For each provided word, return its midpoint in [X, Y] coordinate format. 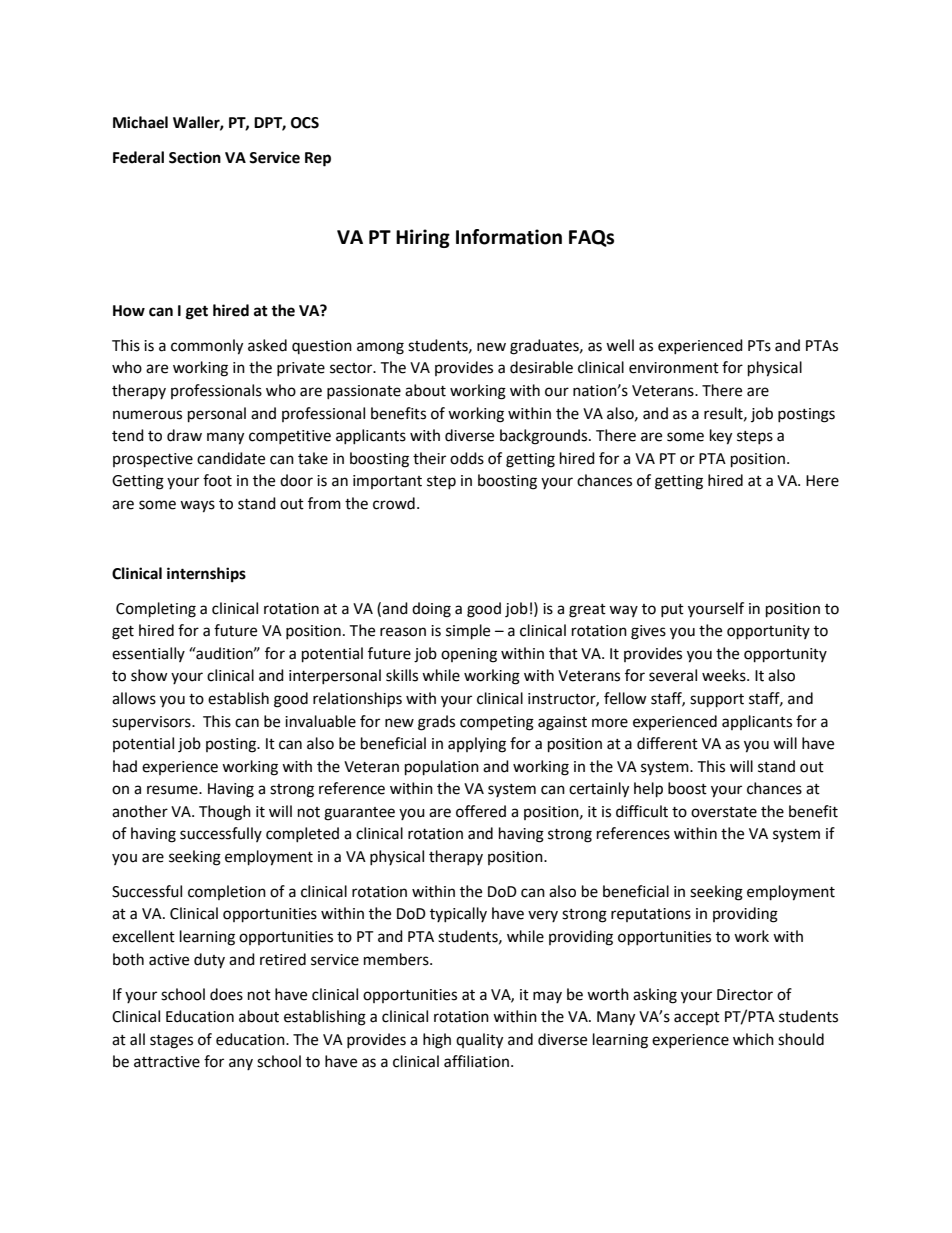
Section [195, 157]
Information [509, 237]
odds [467, 458]
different [667, 743]
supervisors [152, 723]
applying [477, 745]
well [620, 345]
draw [184, 435]
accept [697, 1018]
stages [171, 1042]
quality [479, 1041]
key [721, 437]
